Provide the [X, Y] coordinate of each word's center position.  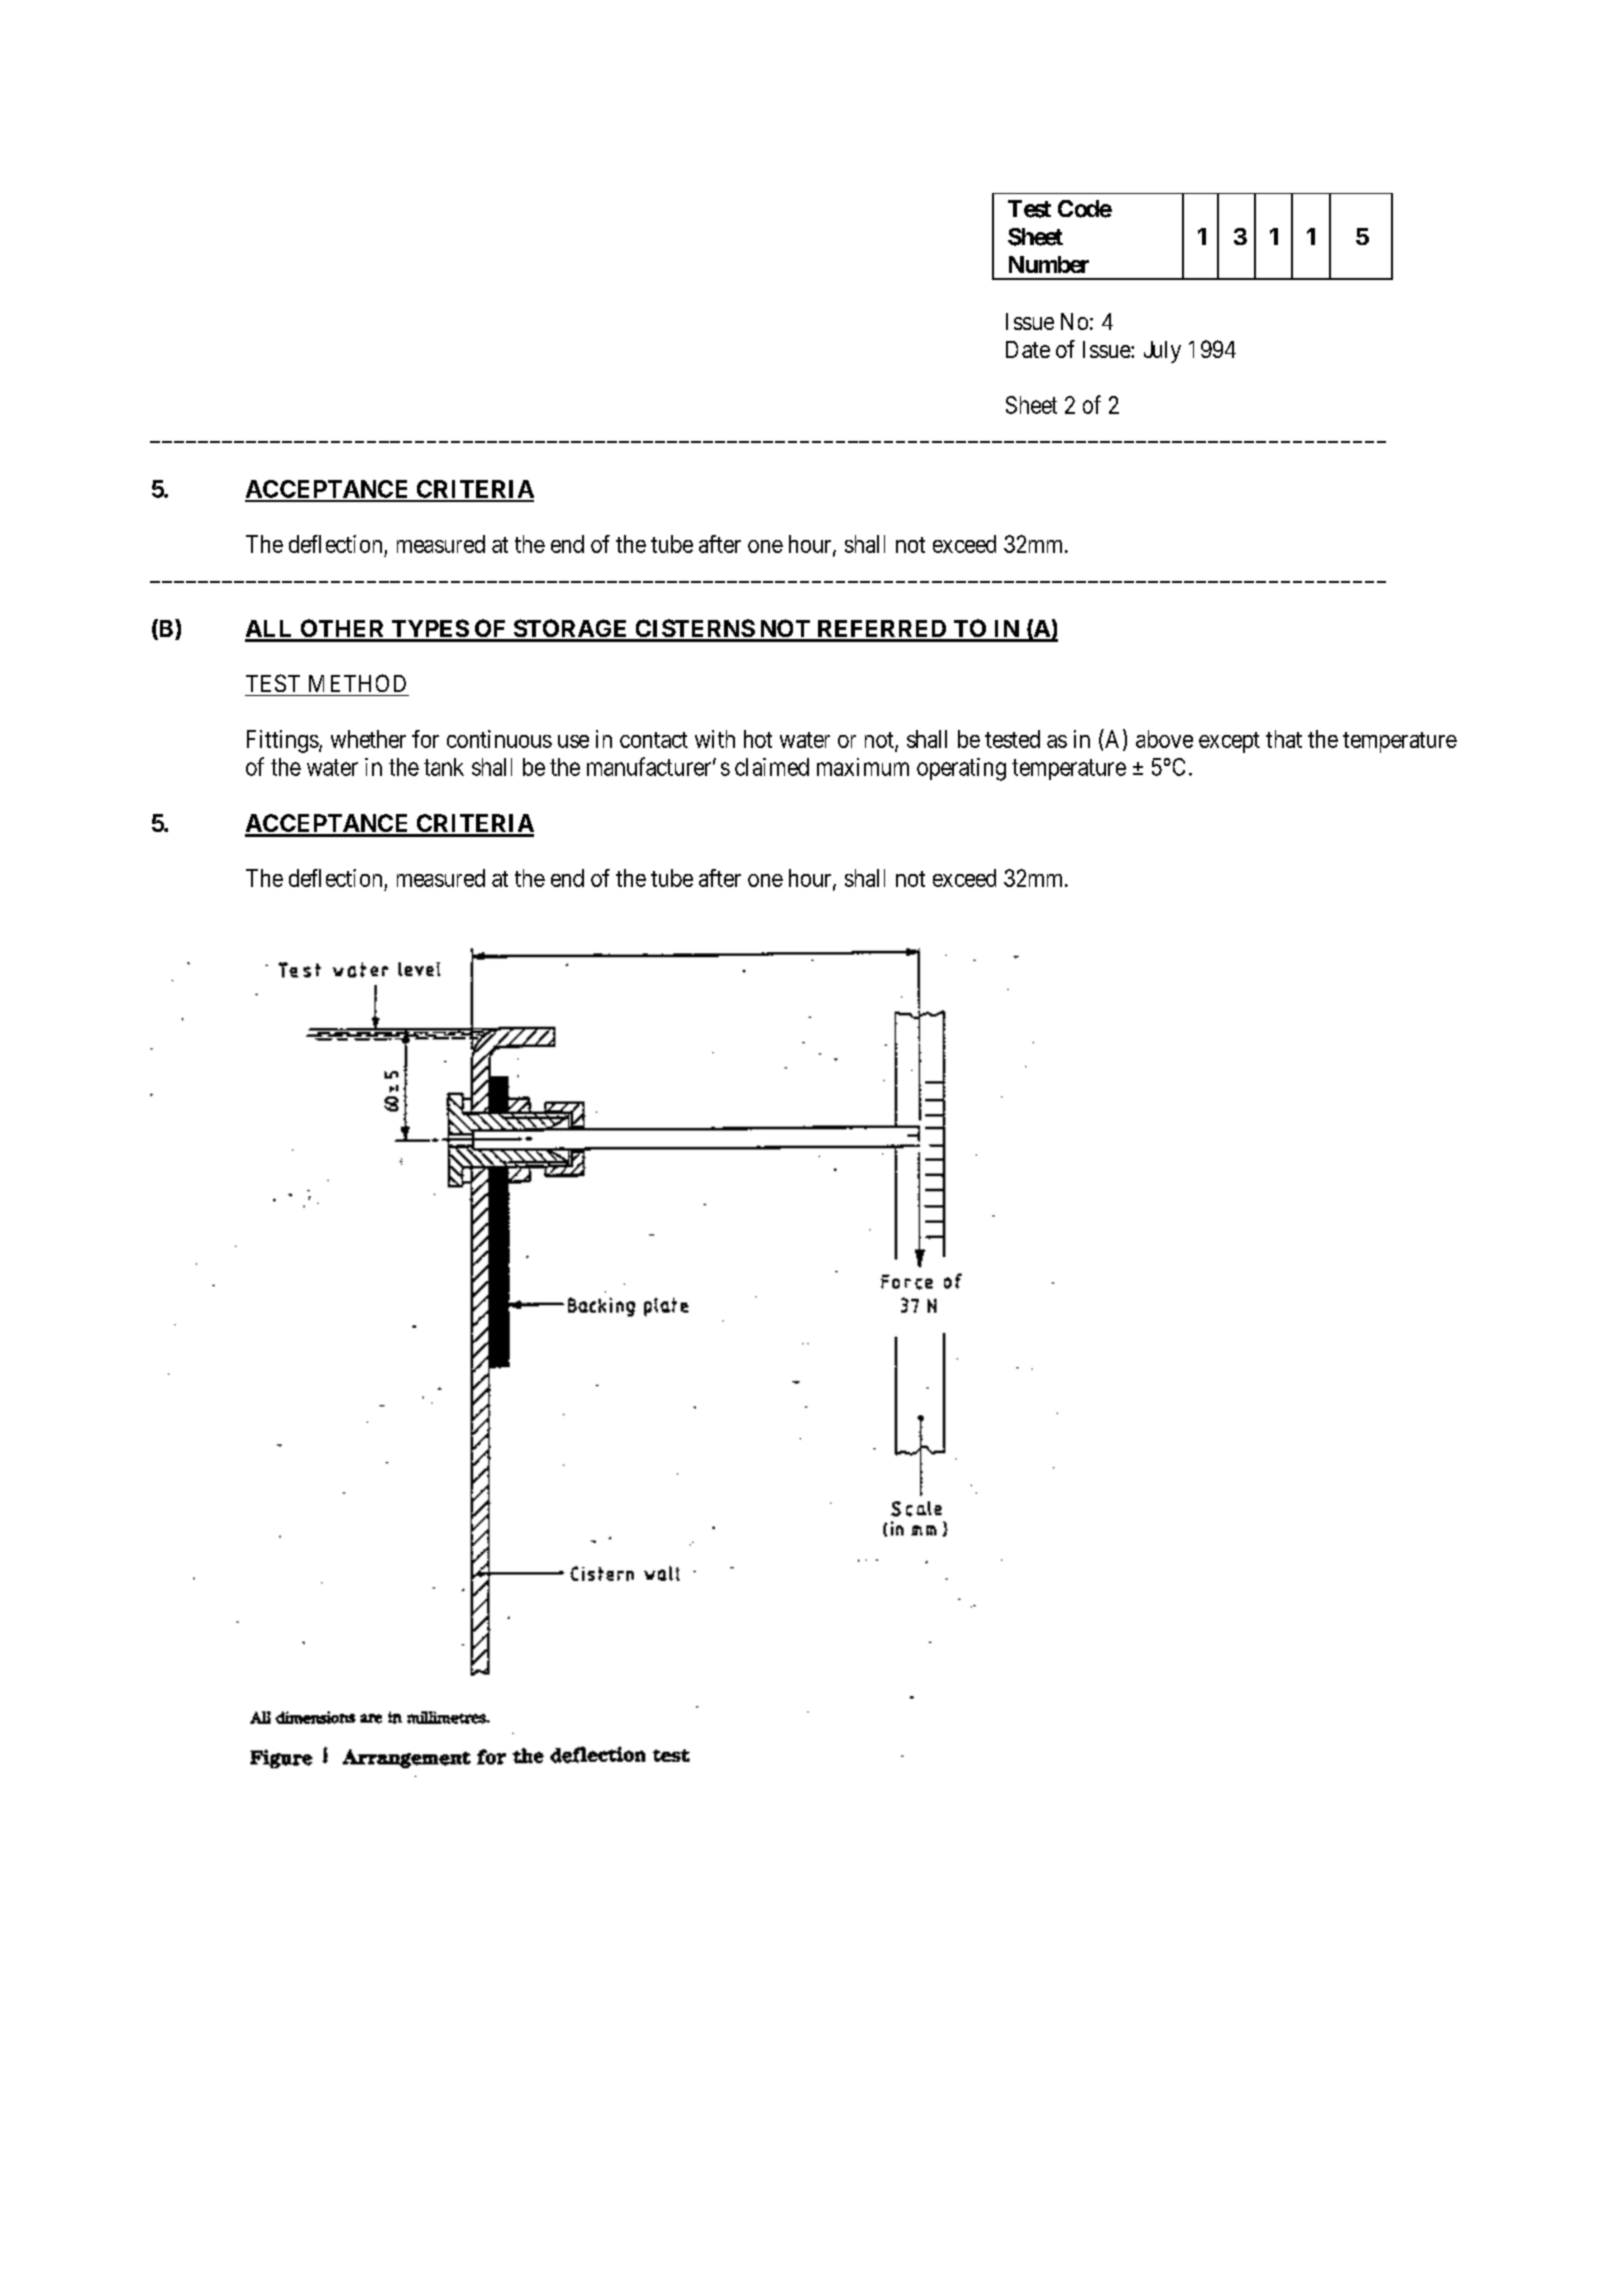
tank [444, 767]
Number [1049, 264]
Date [1028, 349]
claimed [772, 767]
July [1162, 352]
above [1164, 739]
